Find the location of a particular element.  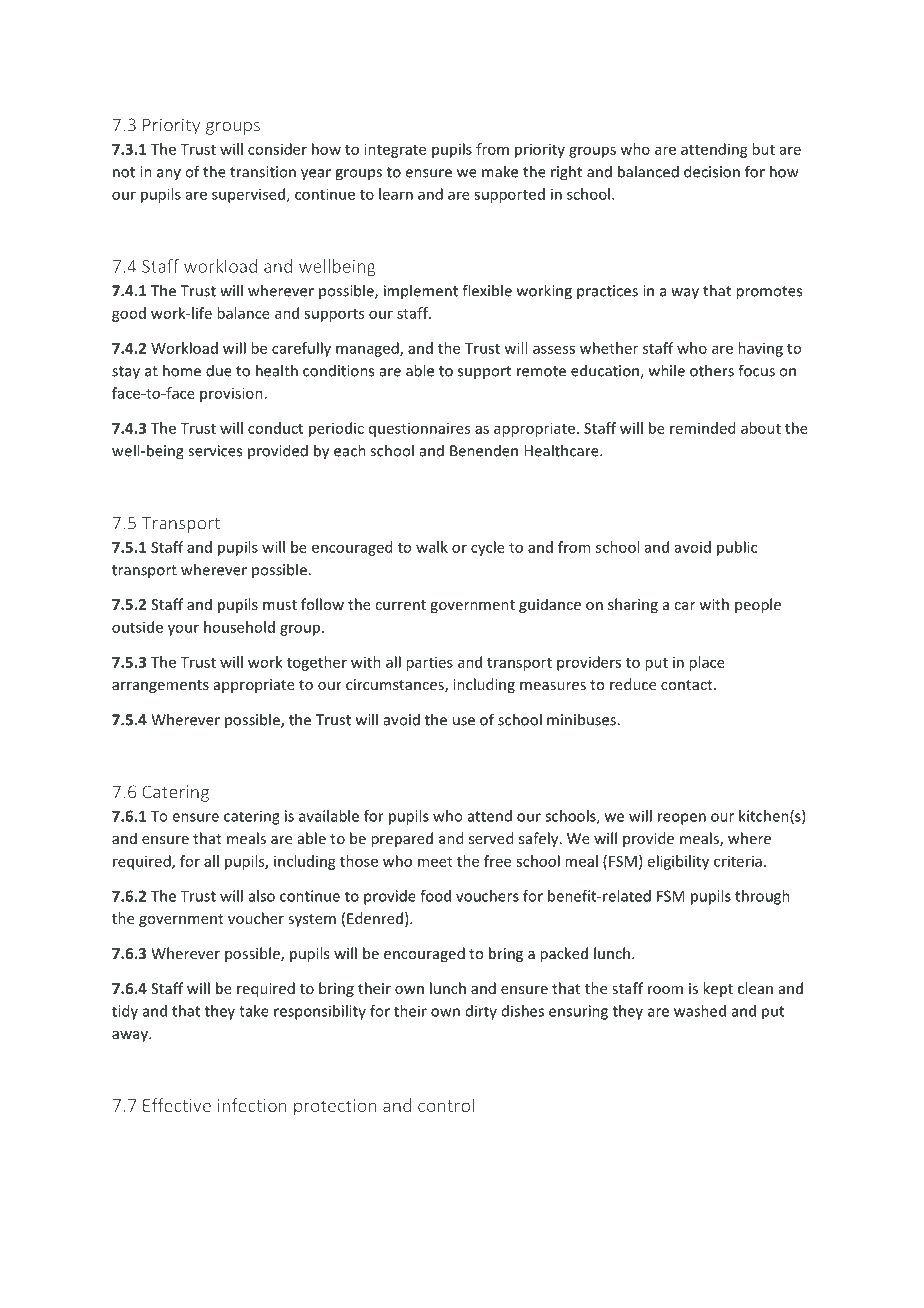

control is located at coordinates (446, 1105).
